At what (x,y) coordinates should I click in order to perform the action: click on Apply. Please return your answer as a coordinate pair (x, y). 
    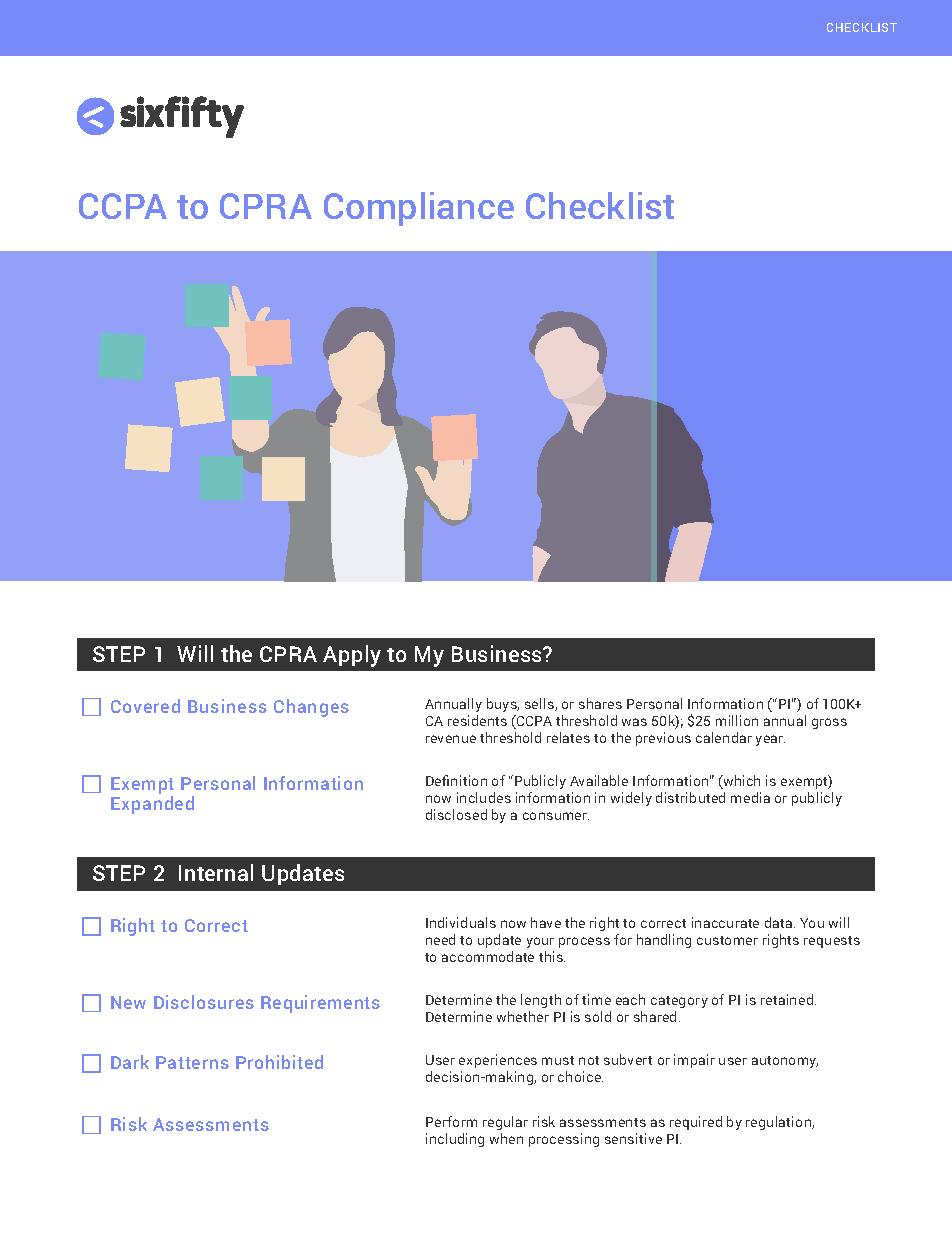
    Looking at the image, I should click on (352, 656).
